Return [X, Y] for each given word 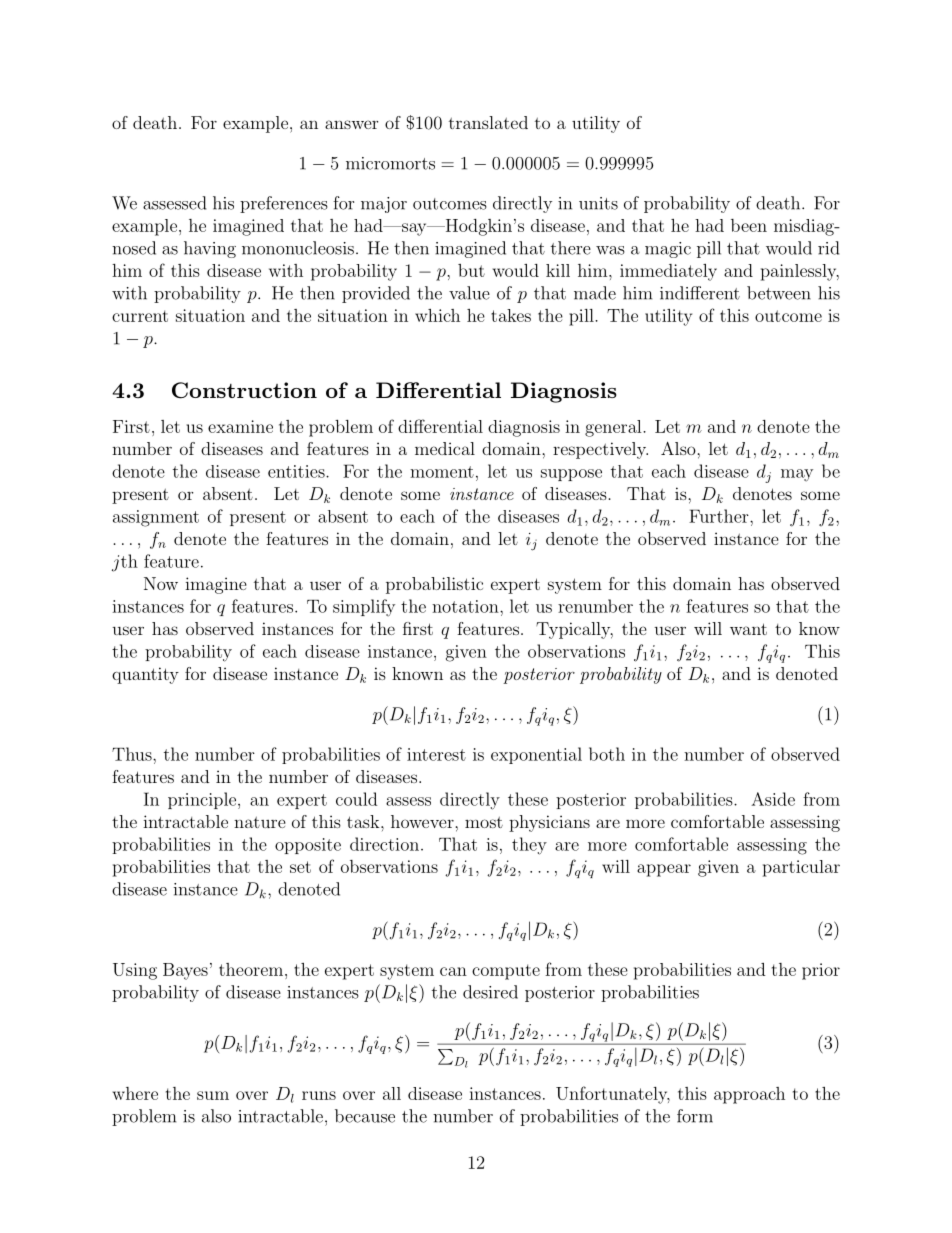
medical [445, 448]
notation [466, 606]
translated [488, 122]
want [748, 629]
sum [213, 1095]
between [779, 293]
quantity [145, 675]
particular [801, 868]
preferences [284, 204]
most [484, 822]
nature [260, 822]
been [749, 225]
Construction [244, 390]
